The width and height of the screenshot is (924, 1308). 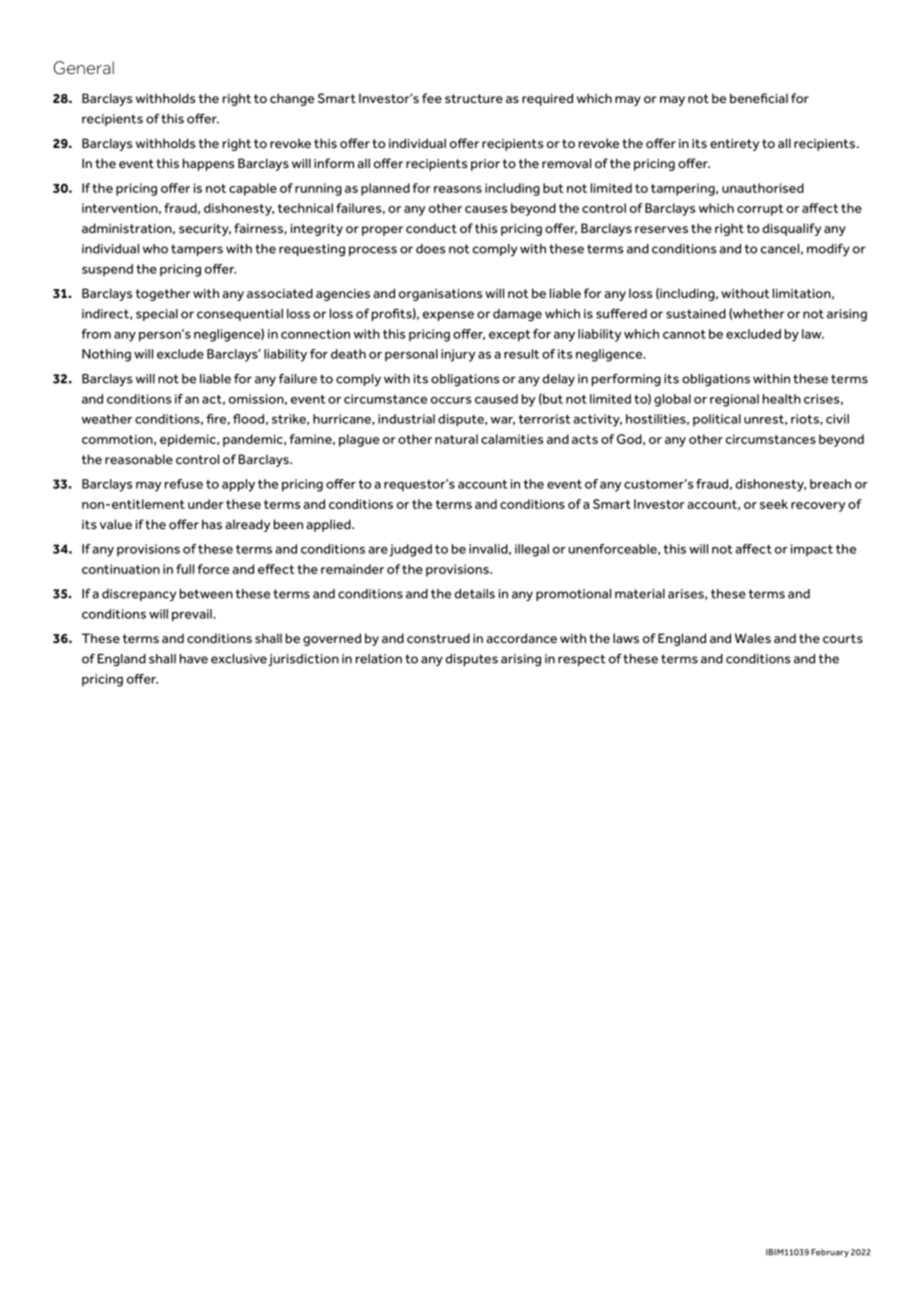 What do you see at coordinates (759, 98) in the screenshot?
I see `beneficial` at bounding box center [759, 98].
